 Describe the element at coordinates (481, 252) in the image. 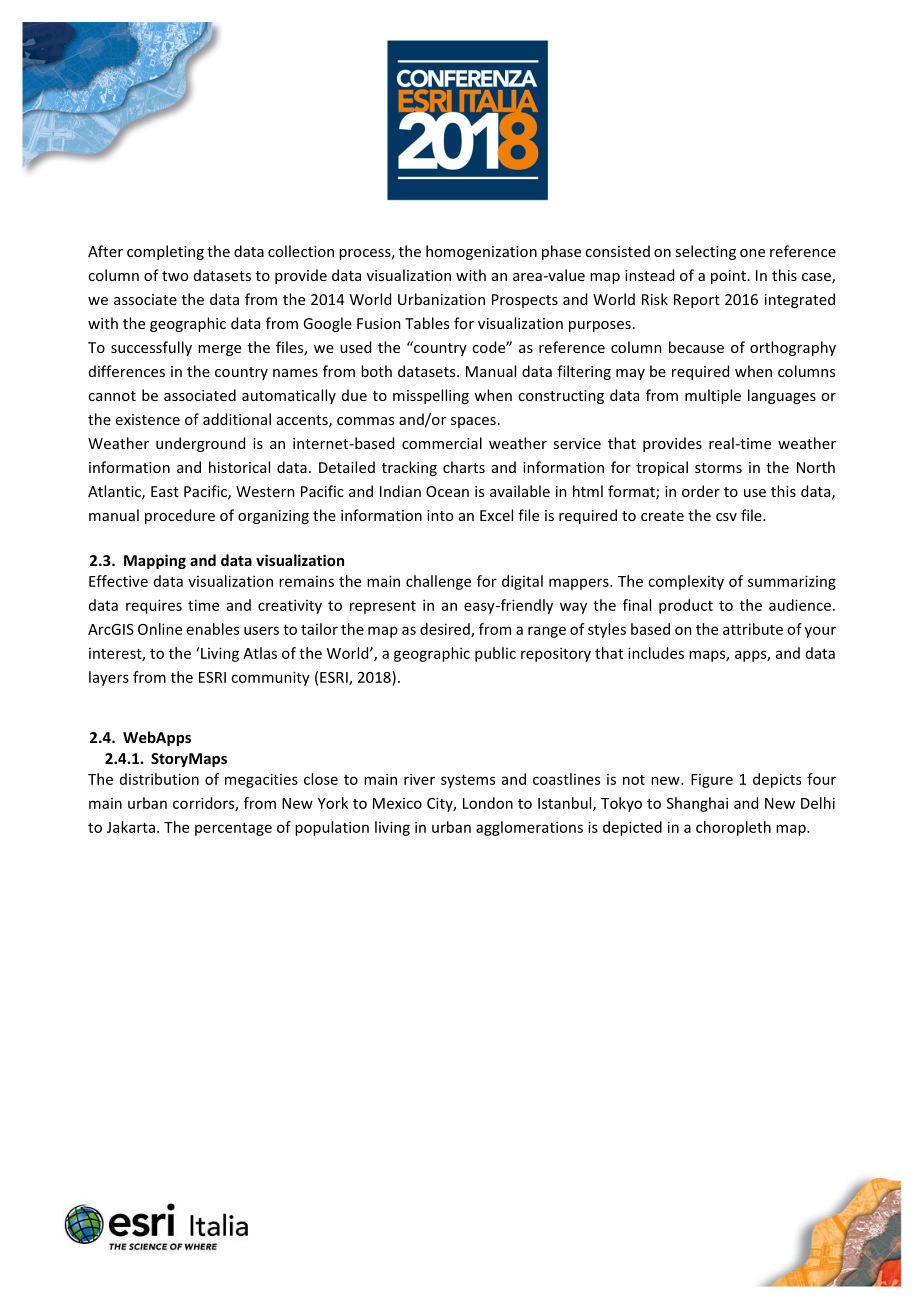

I see `homogenization` at that location.
